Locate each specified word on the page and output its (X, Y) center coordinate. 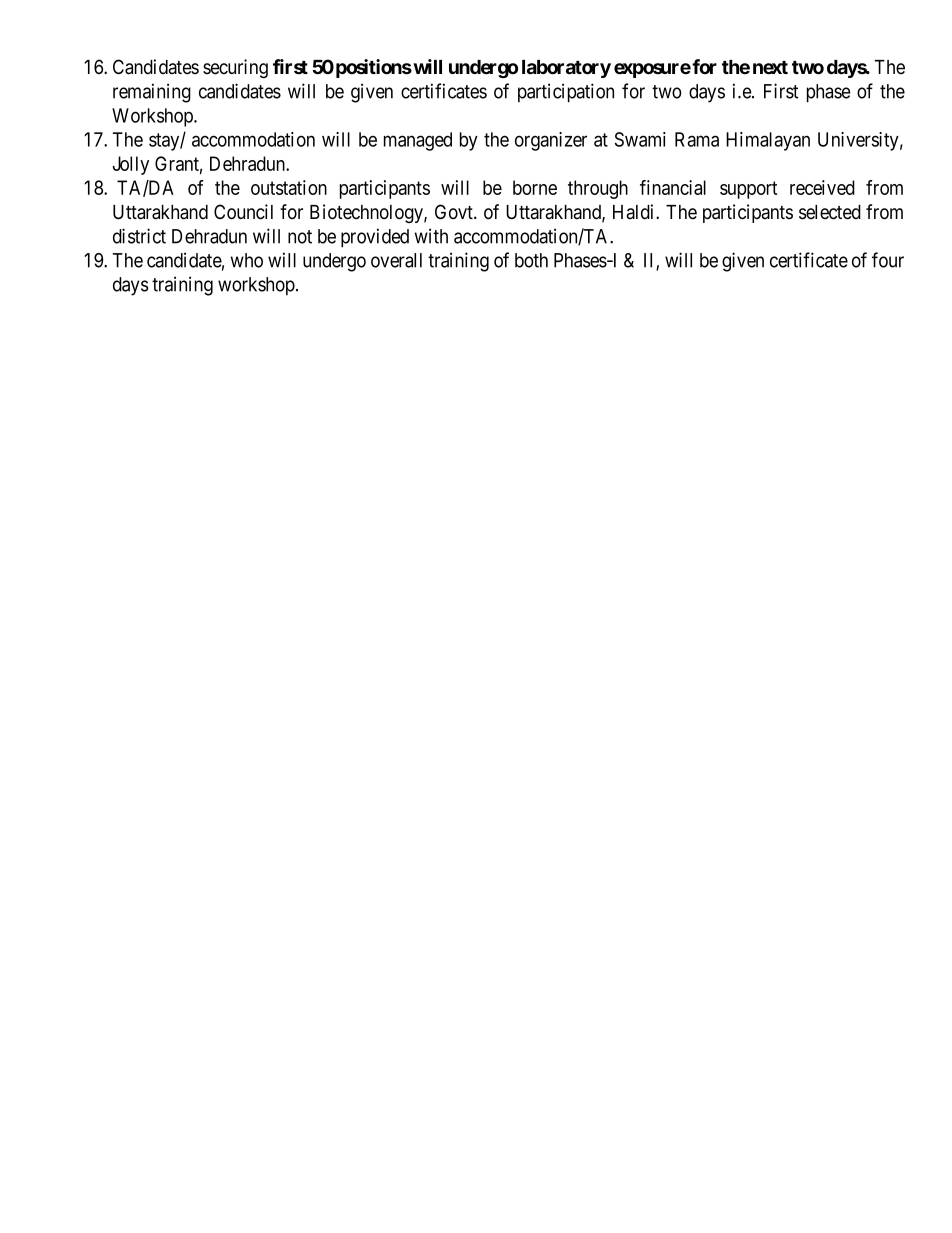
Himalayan (768, 141)
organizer (551, 141)
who (247, 260)
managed (418, 141)
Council (243, 212)
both (531, 260)
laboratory (566, 69)
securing (235, 68)
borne (535, 187)
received (822, 187)
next (770, 67)
